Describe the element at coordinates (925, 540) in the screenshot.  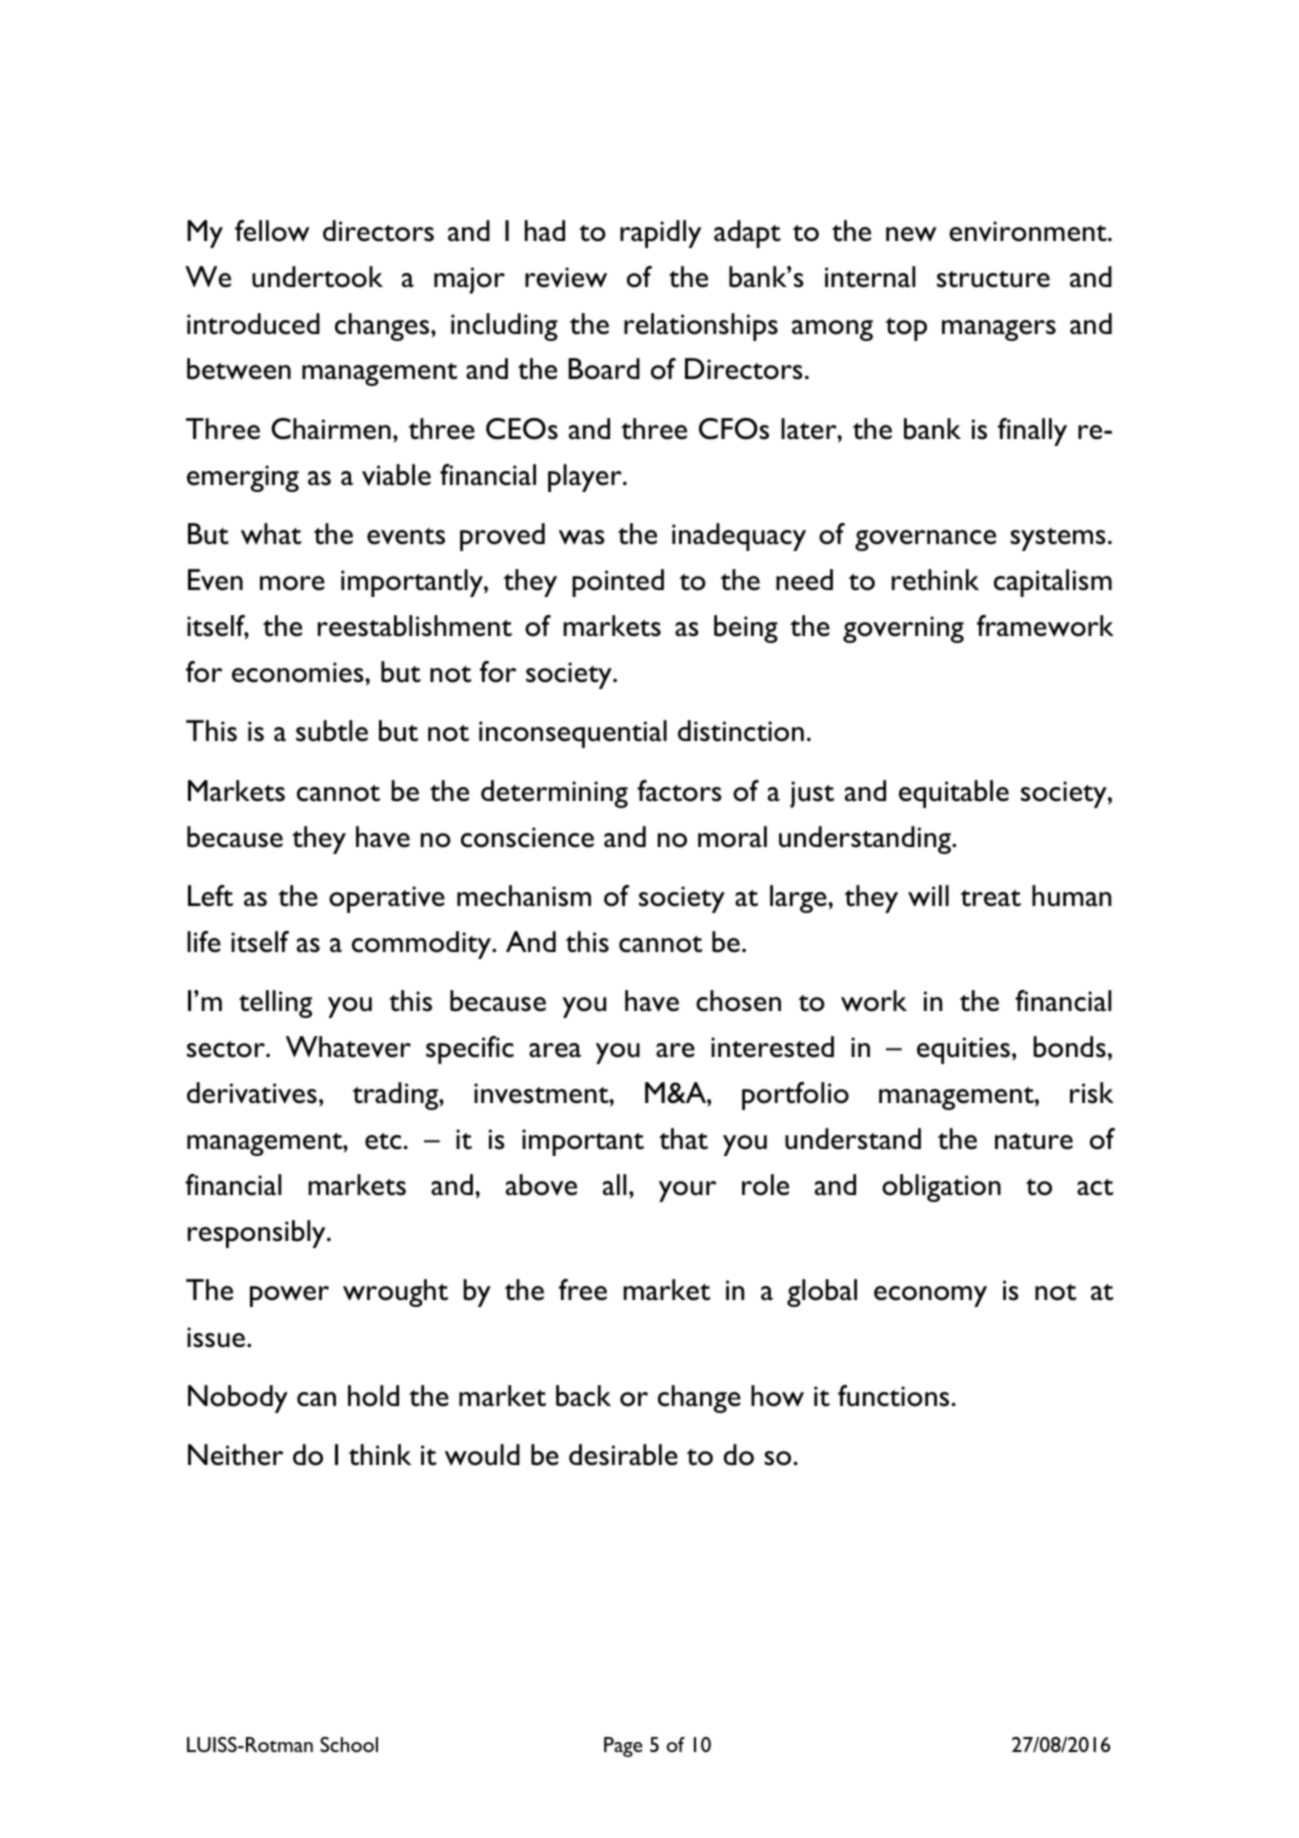
I see `governance` at that location.
